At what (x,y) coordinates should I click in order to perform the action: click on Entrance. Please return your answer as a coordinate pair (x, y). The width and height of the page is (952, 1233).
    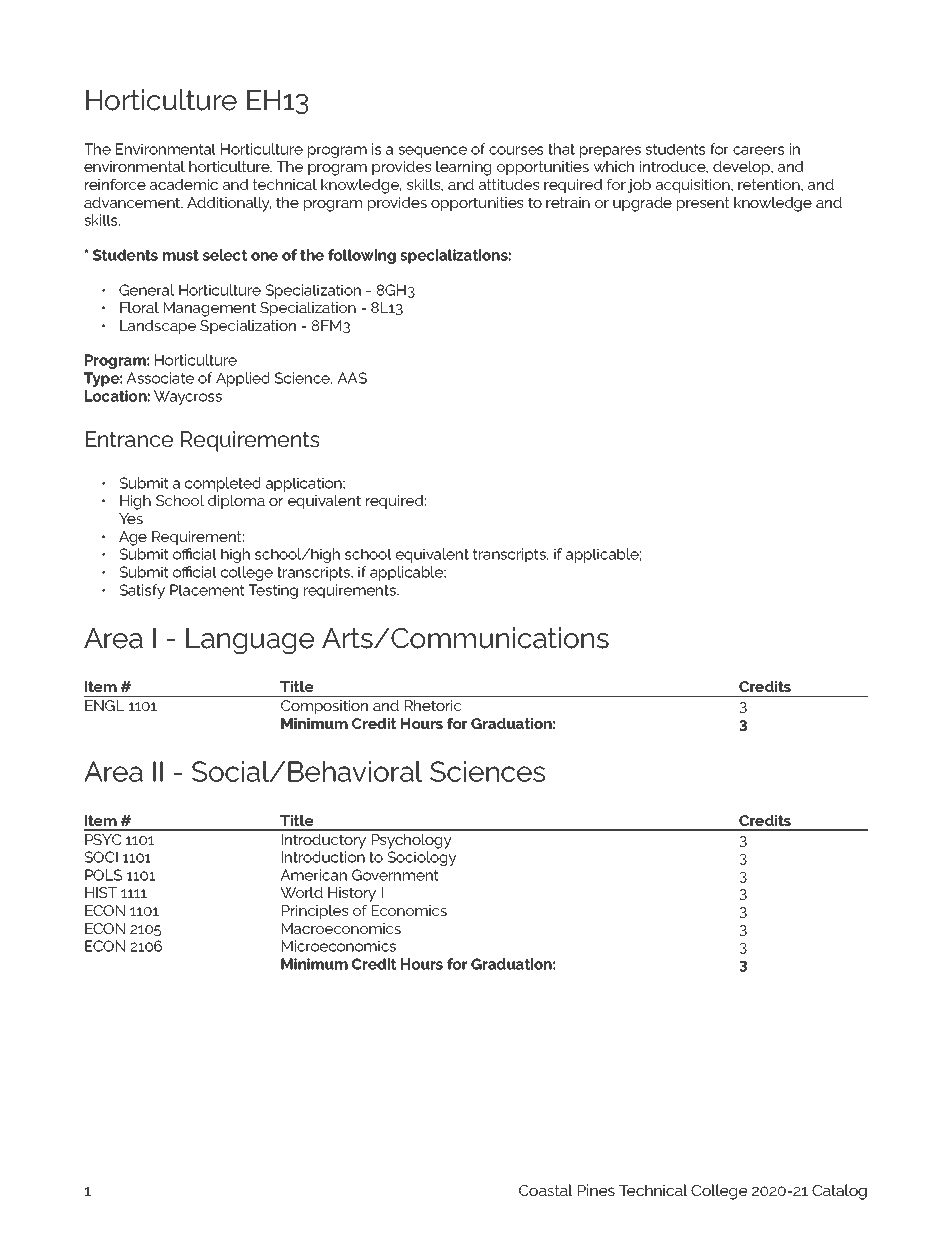
    Looking at the image, I should click on (129, 439).
